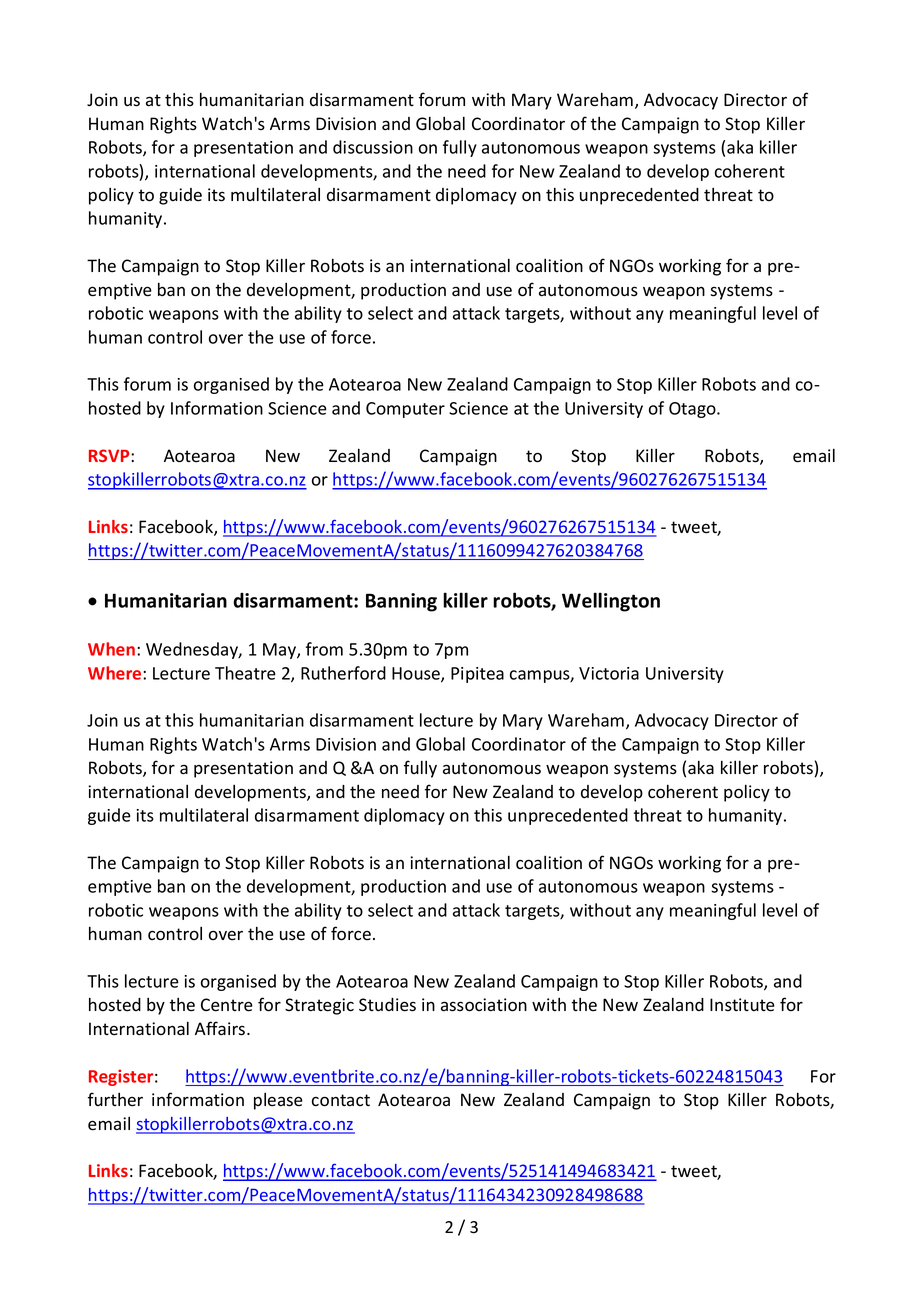 This screenshot has height=1308, width=924. I want to click on Studies, so click(387, 1005).
